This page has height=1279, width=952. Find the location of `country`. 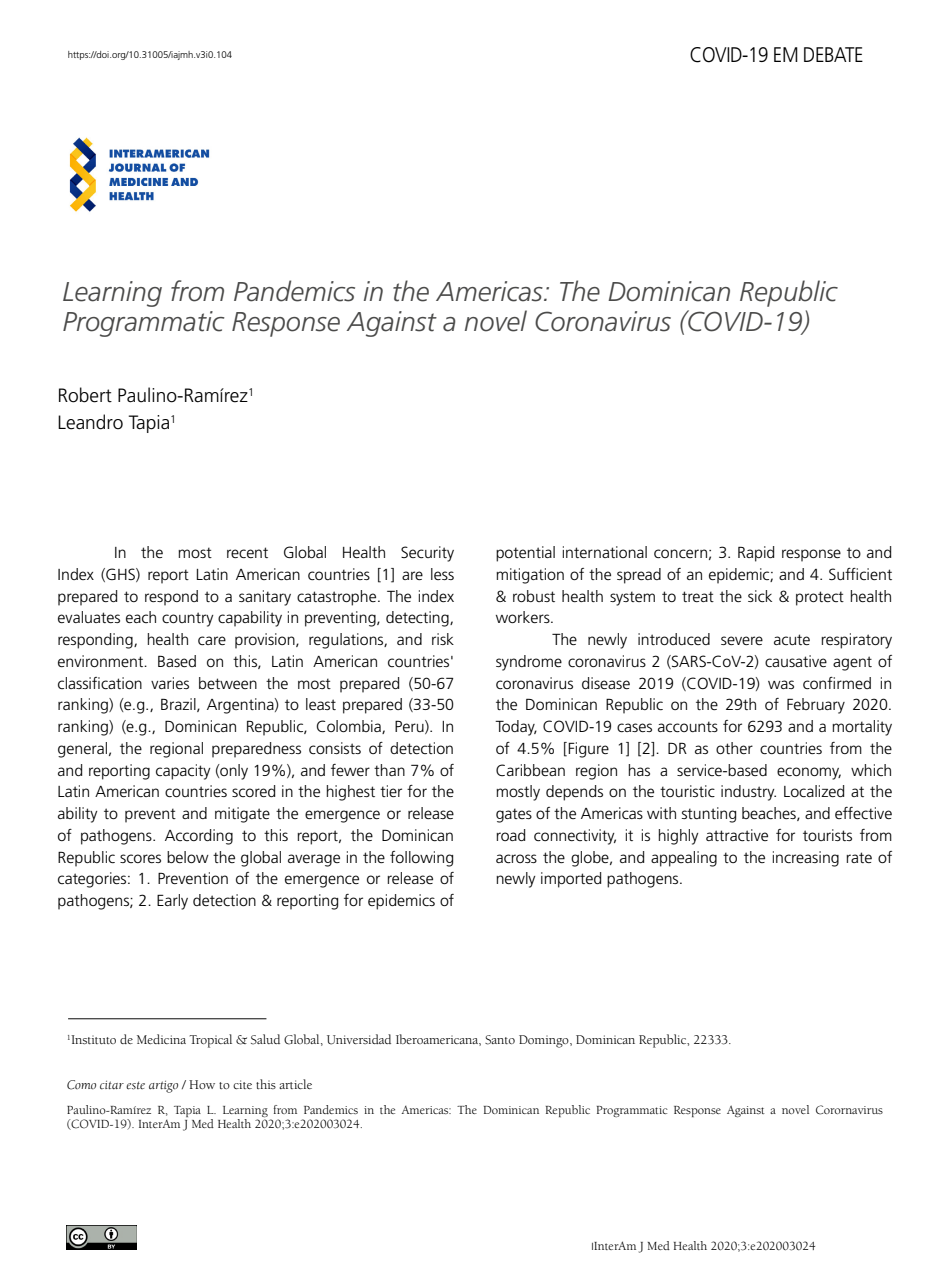

country is located at coordinates (188, 619).
